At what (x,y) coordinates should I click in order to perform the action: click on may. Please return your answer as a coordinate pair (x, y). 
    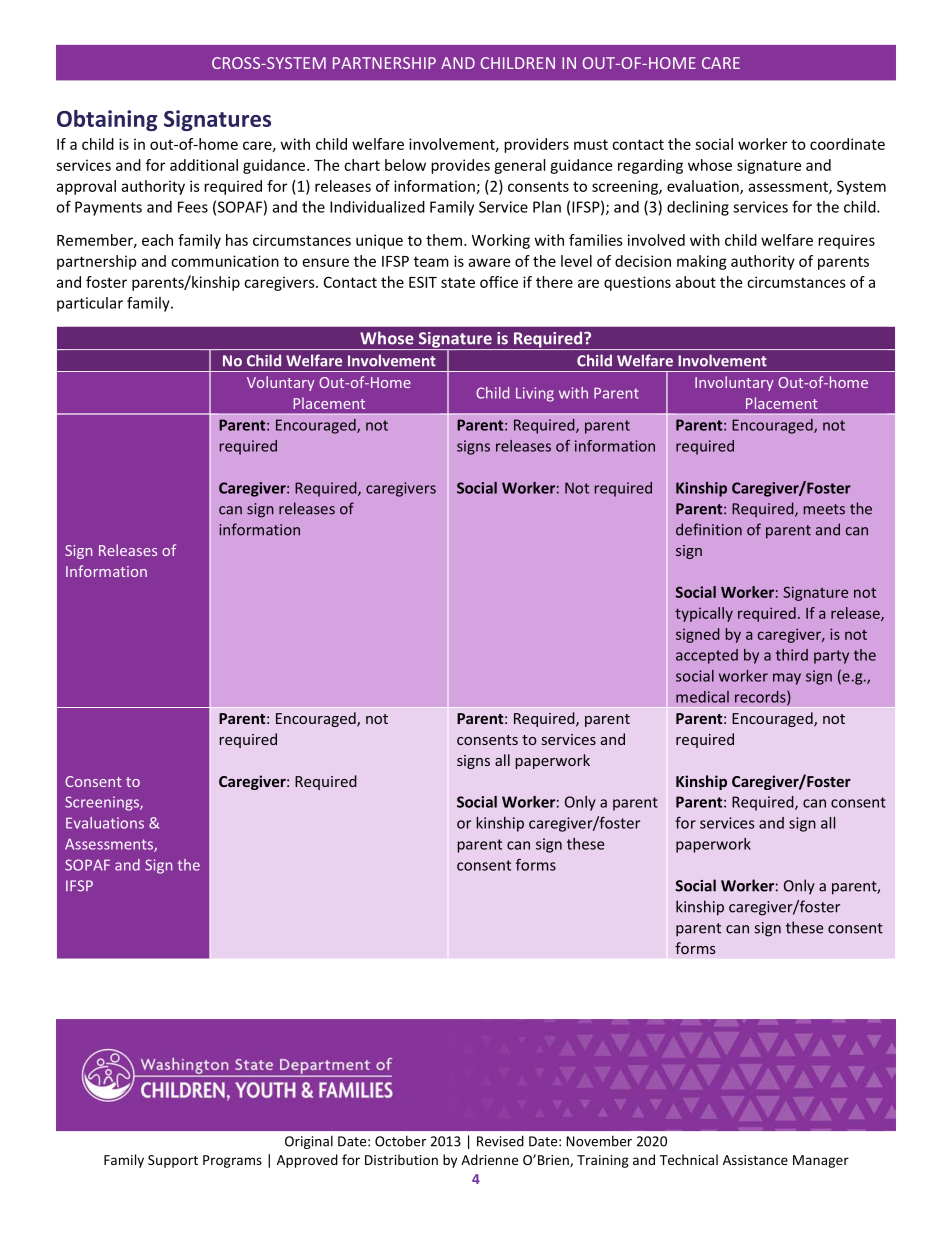
    Looking at the image, I should click on (787, 679).
